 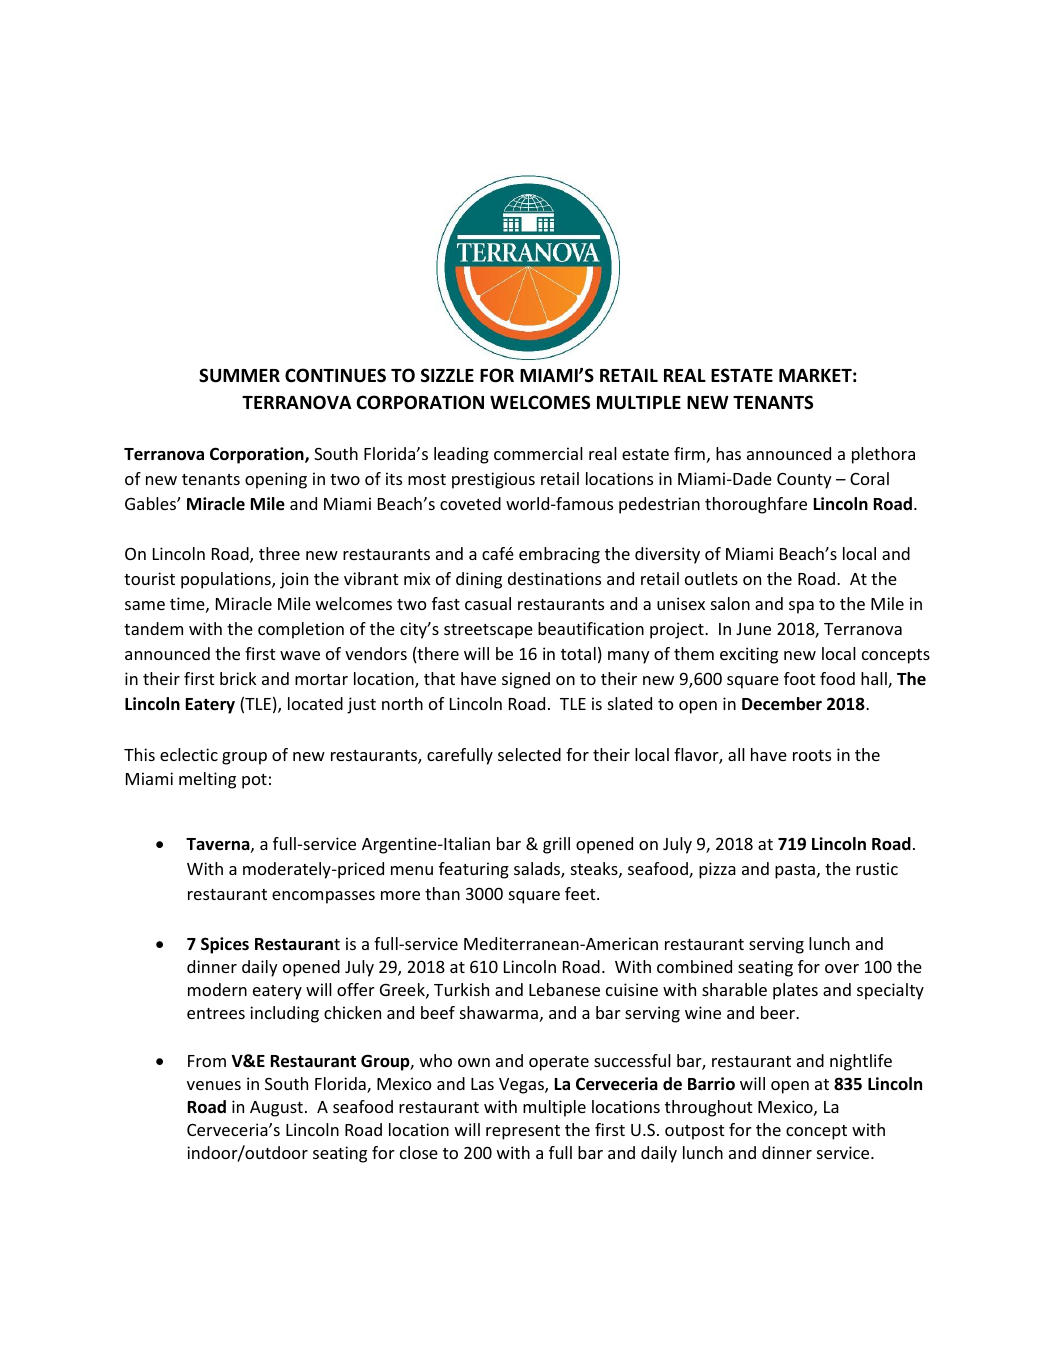 What do you see at coordinates (276, 1109) in the screenshot?
I see `August` at bounding box center [276, 1109].
